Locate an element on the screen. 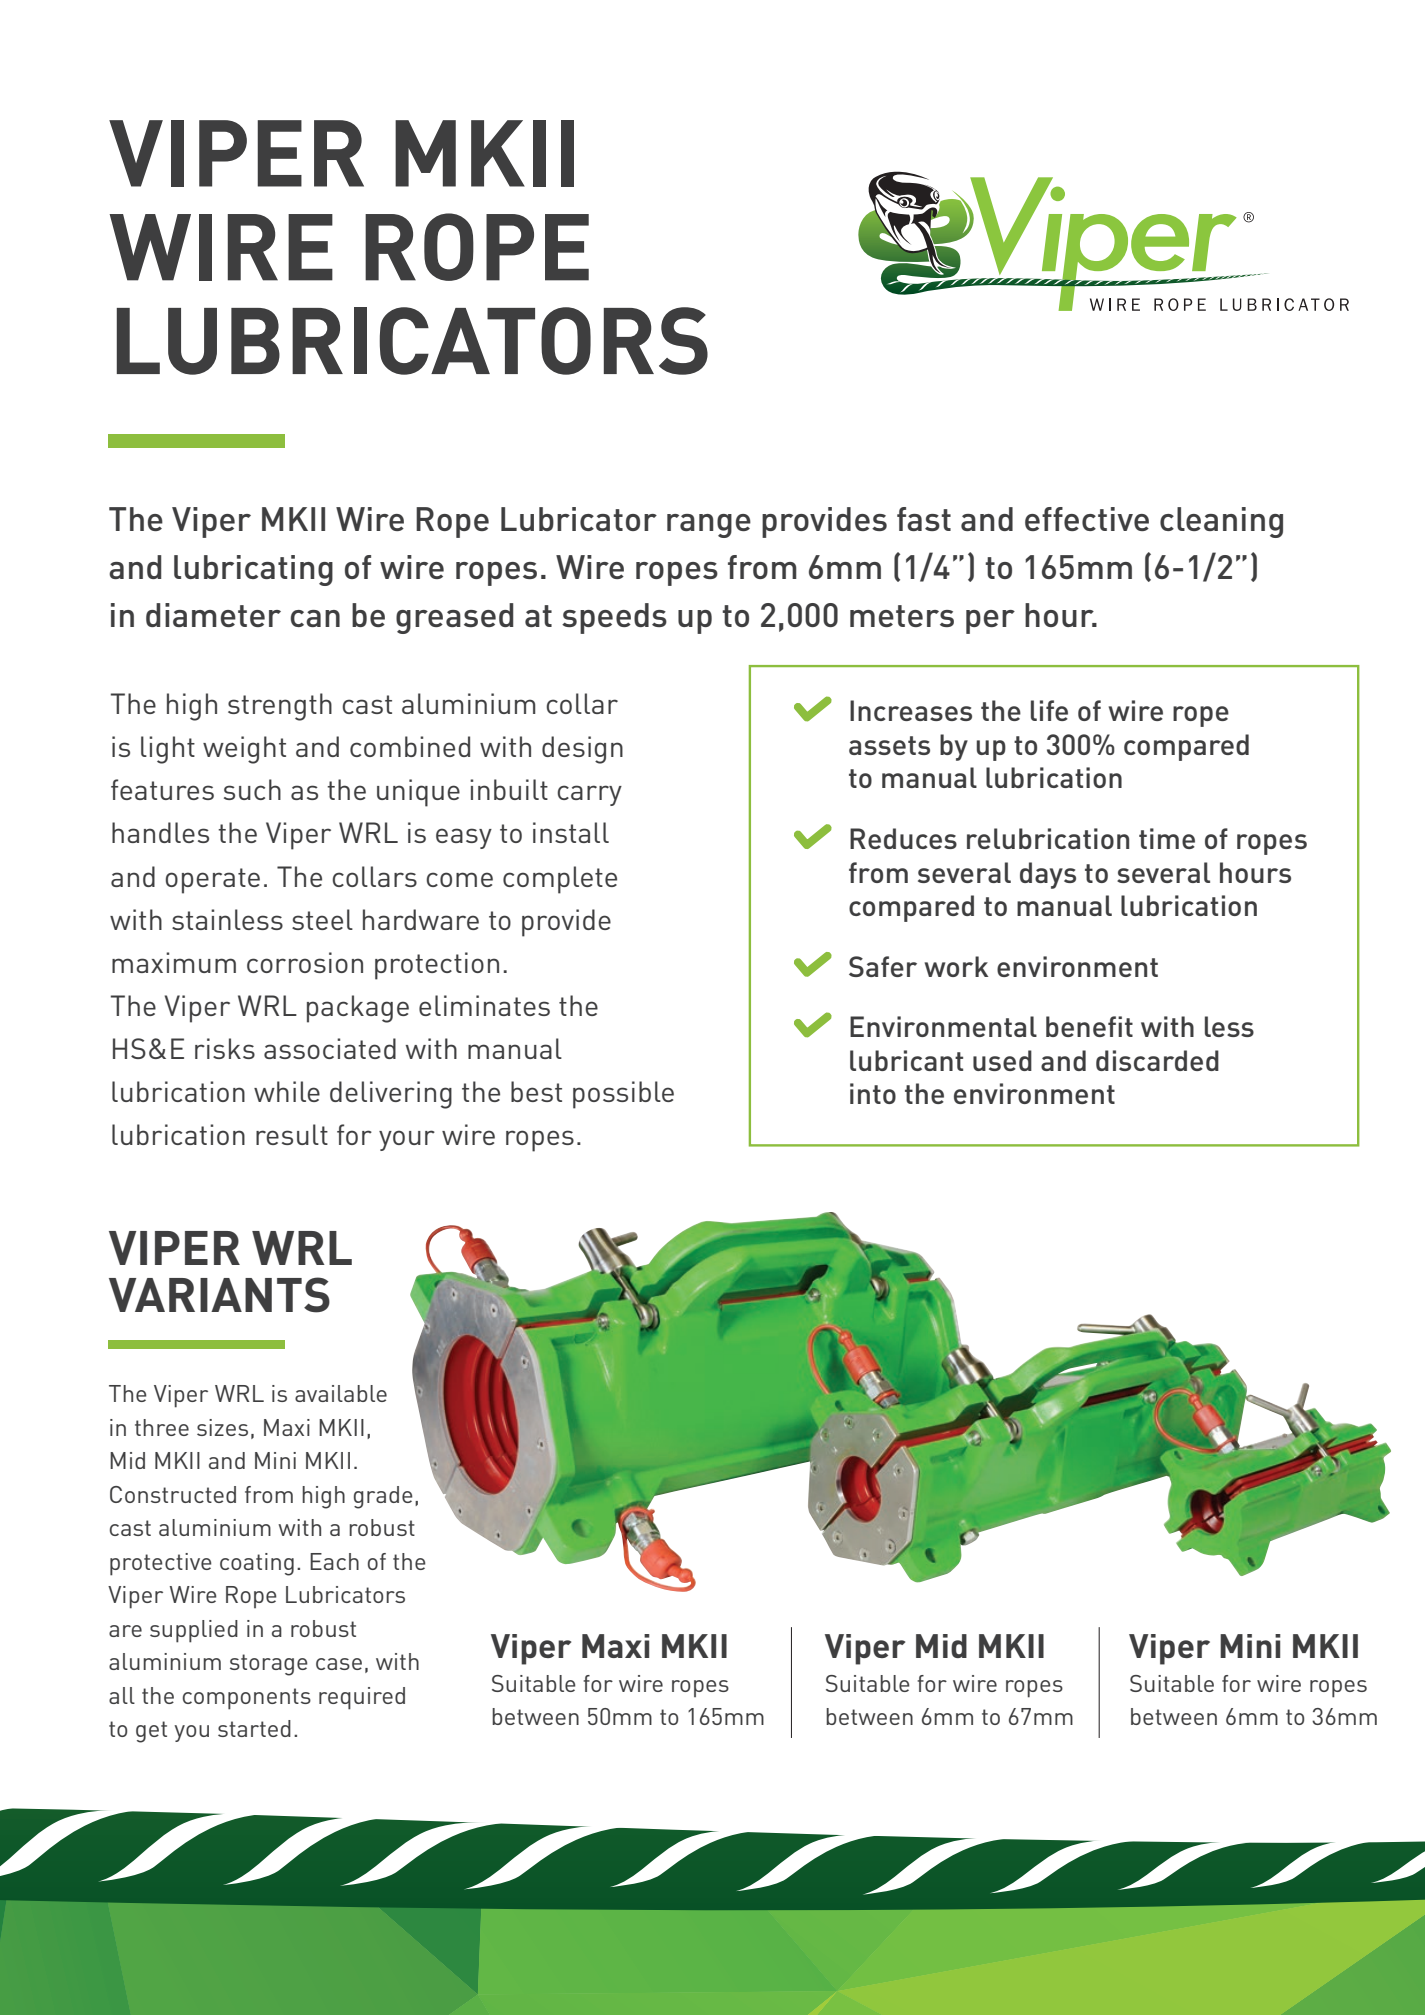  range is located at coordinates (709, 526).
